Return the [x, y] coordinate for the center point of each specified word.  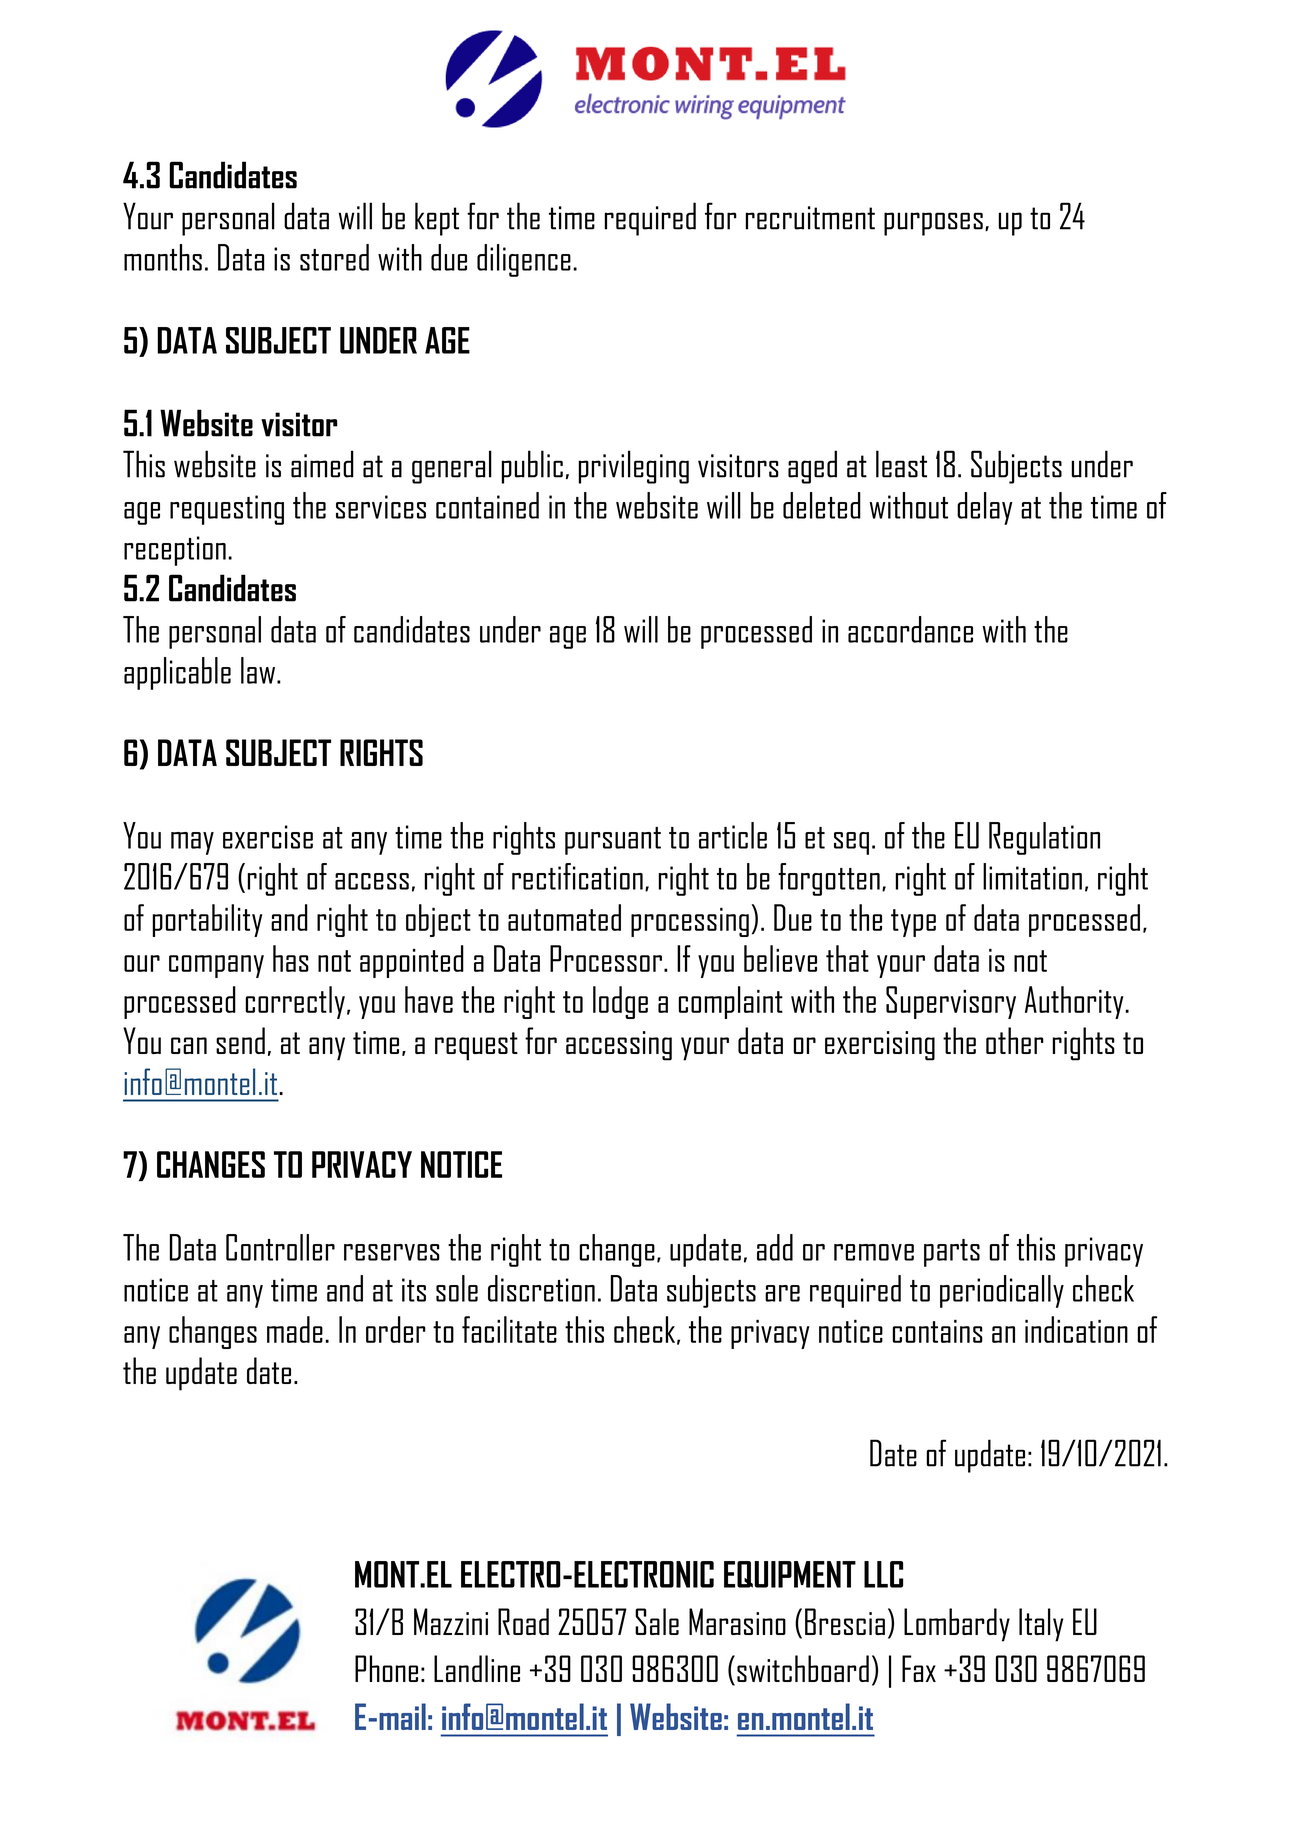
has [291, 958]
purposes [933, 224]
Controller [280, 1247]
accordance [910, 629]
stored [334, 257]
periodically [1002, 1291]
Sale [657, 1621]
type [913, 923]
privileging [633, 467]
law [259, 670]
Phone [386, 1668]
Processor [606, 958]
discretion [541, 1288]
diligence [524, 260]
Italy [1041, 1625]
